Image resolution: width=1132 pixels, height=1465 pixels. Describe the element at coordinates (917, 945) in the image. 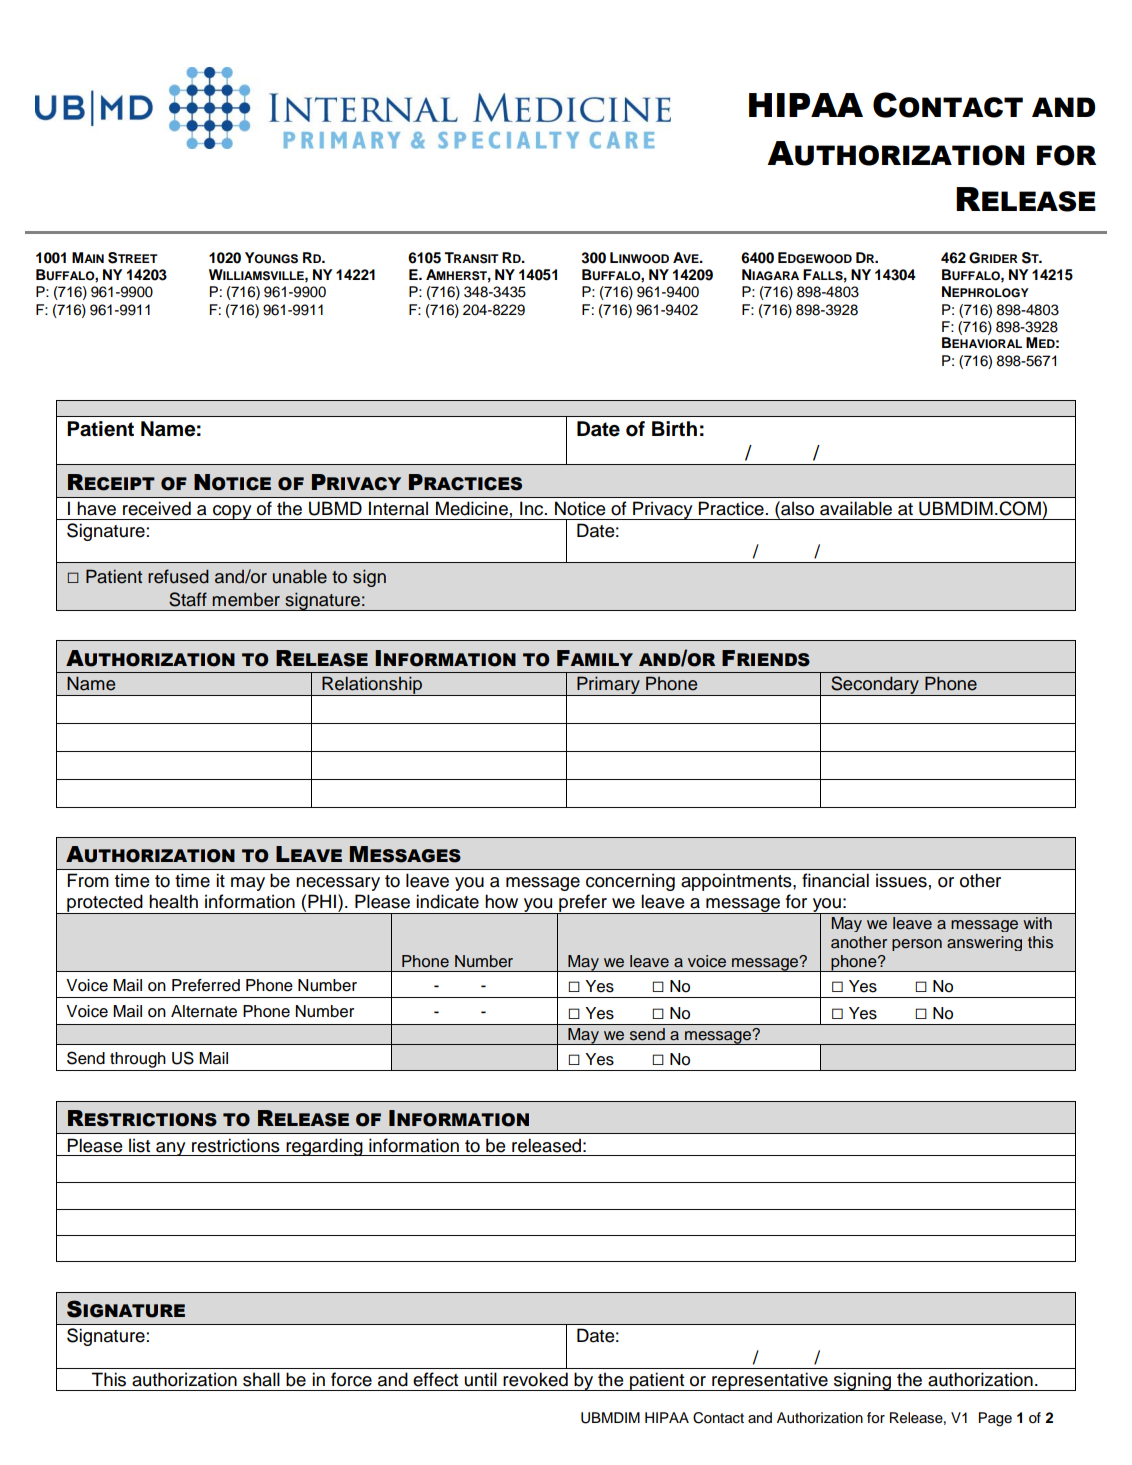

I see `person` at that location.
